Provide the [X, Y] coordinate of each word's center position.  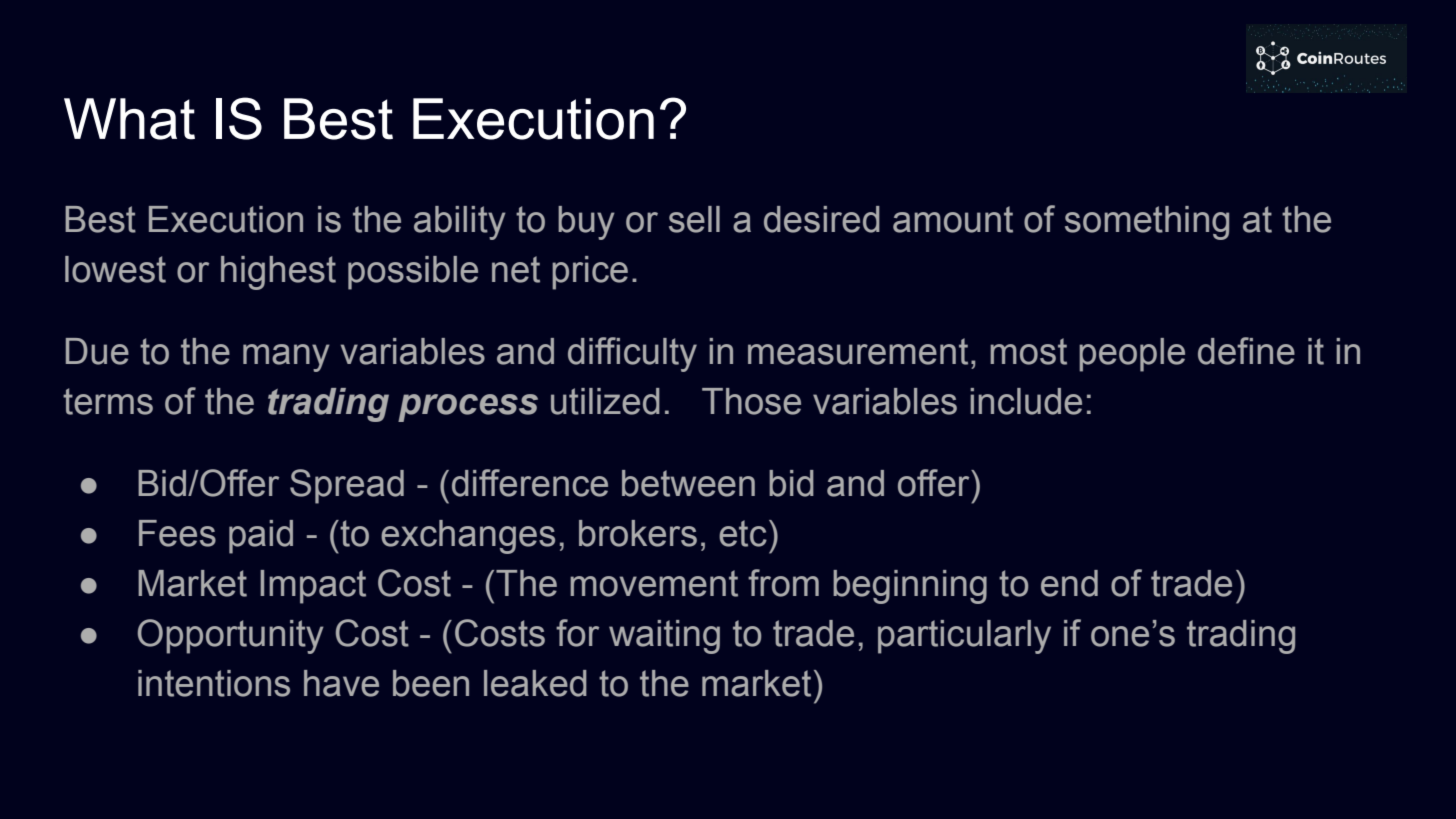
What [129, 119]
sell [694, 219]
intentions [214, 683]
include [1026, 401]
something [1147, 223]
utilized [605, 401]
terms [108, 401]
